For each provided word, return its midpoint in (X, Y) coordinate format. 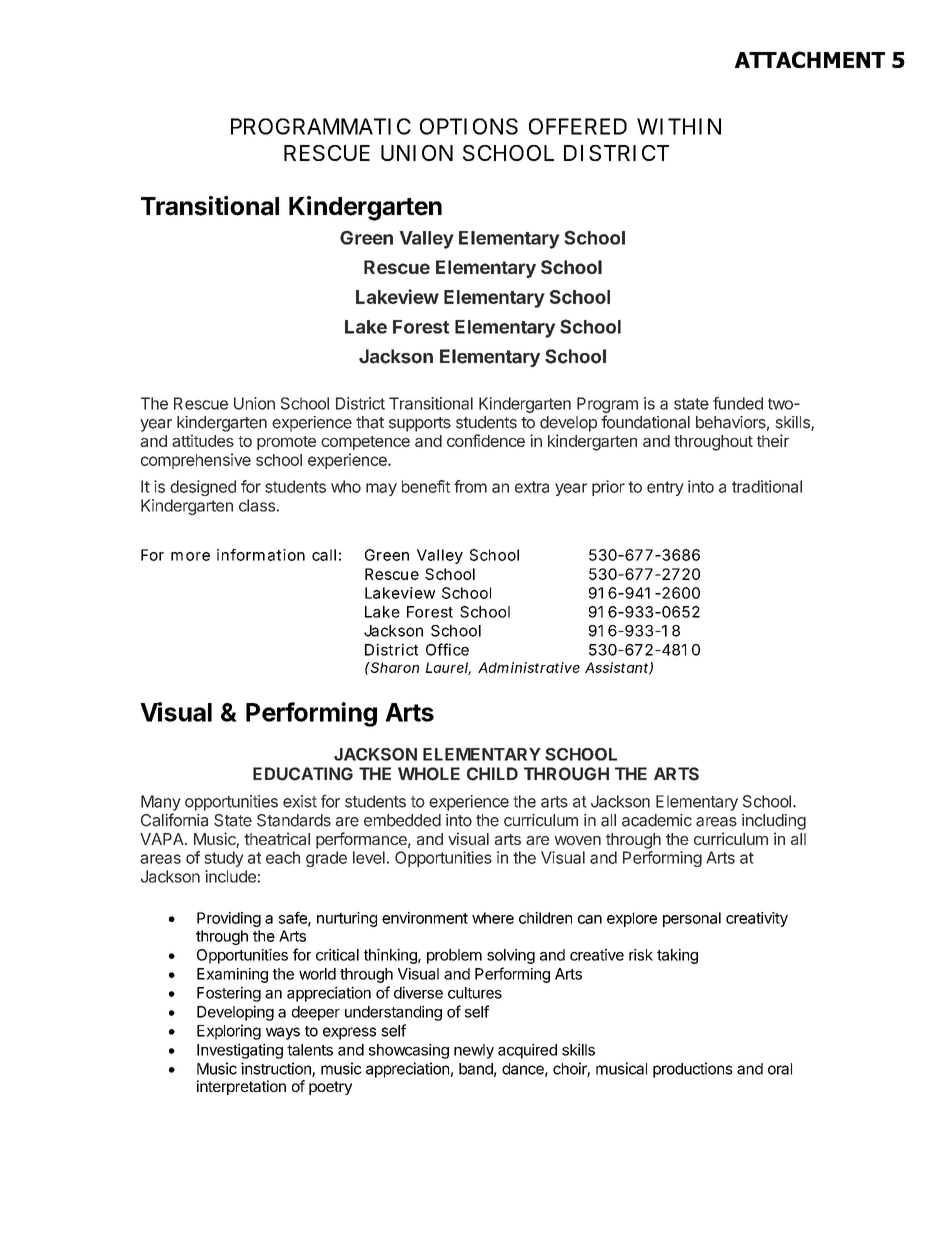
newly (474, 1051)
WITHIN (679, 126)
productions (693, 1070)
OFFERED (578, 126)
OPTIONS (469, 126)
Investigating (240, 1051)
